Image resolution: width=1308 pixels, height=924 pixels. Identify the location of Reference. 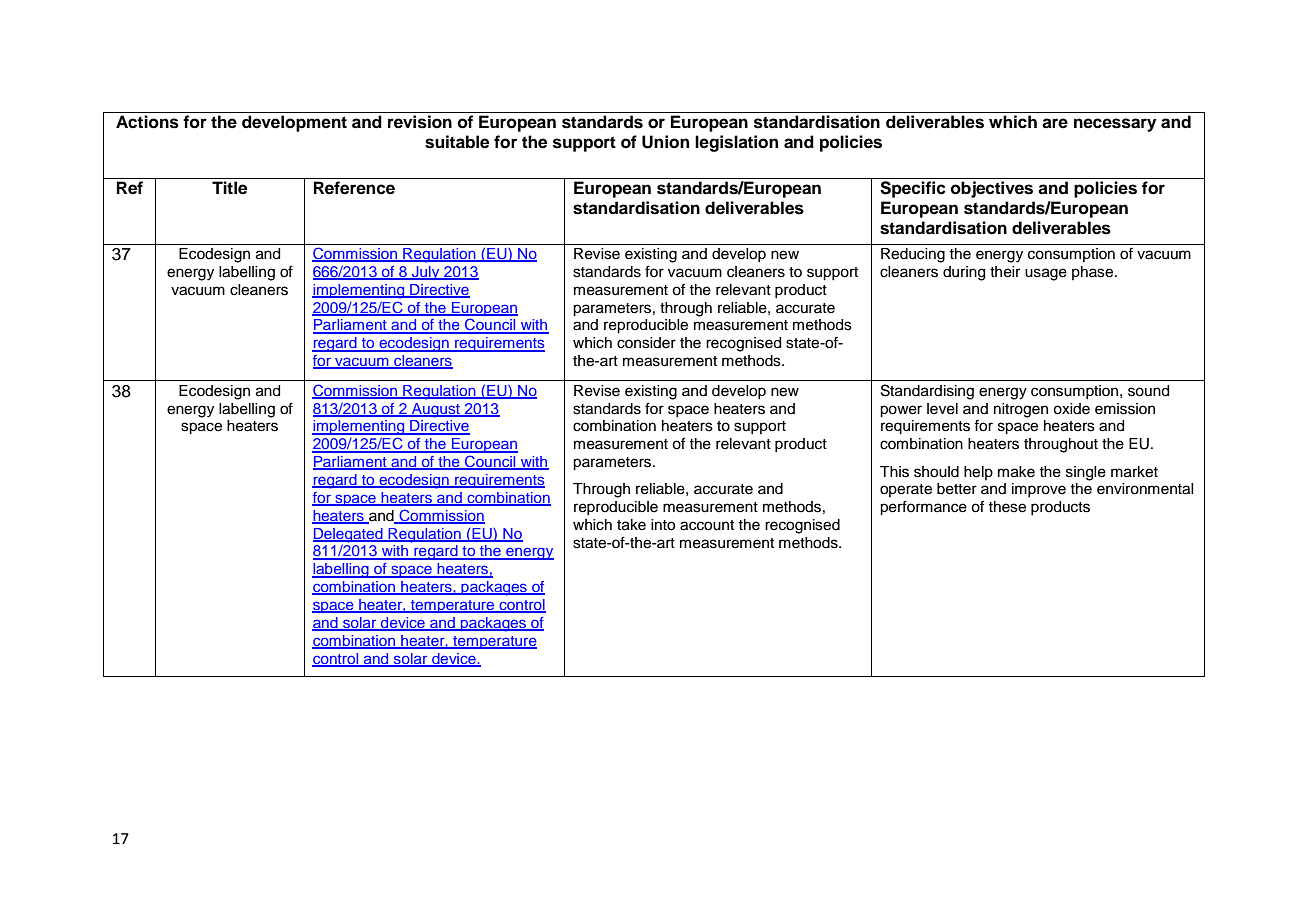
(354, 188).
